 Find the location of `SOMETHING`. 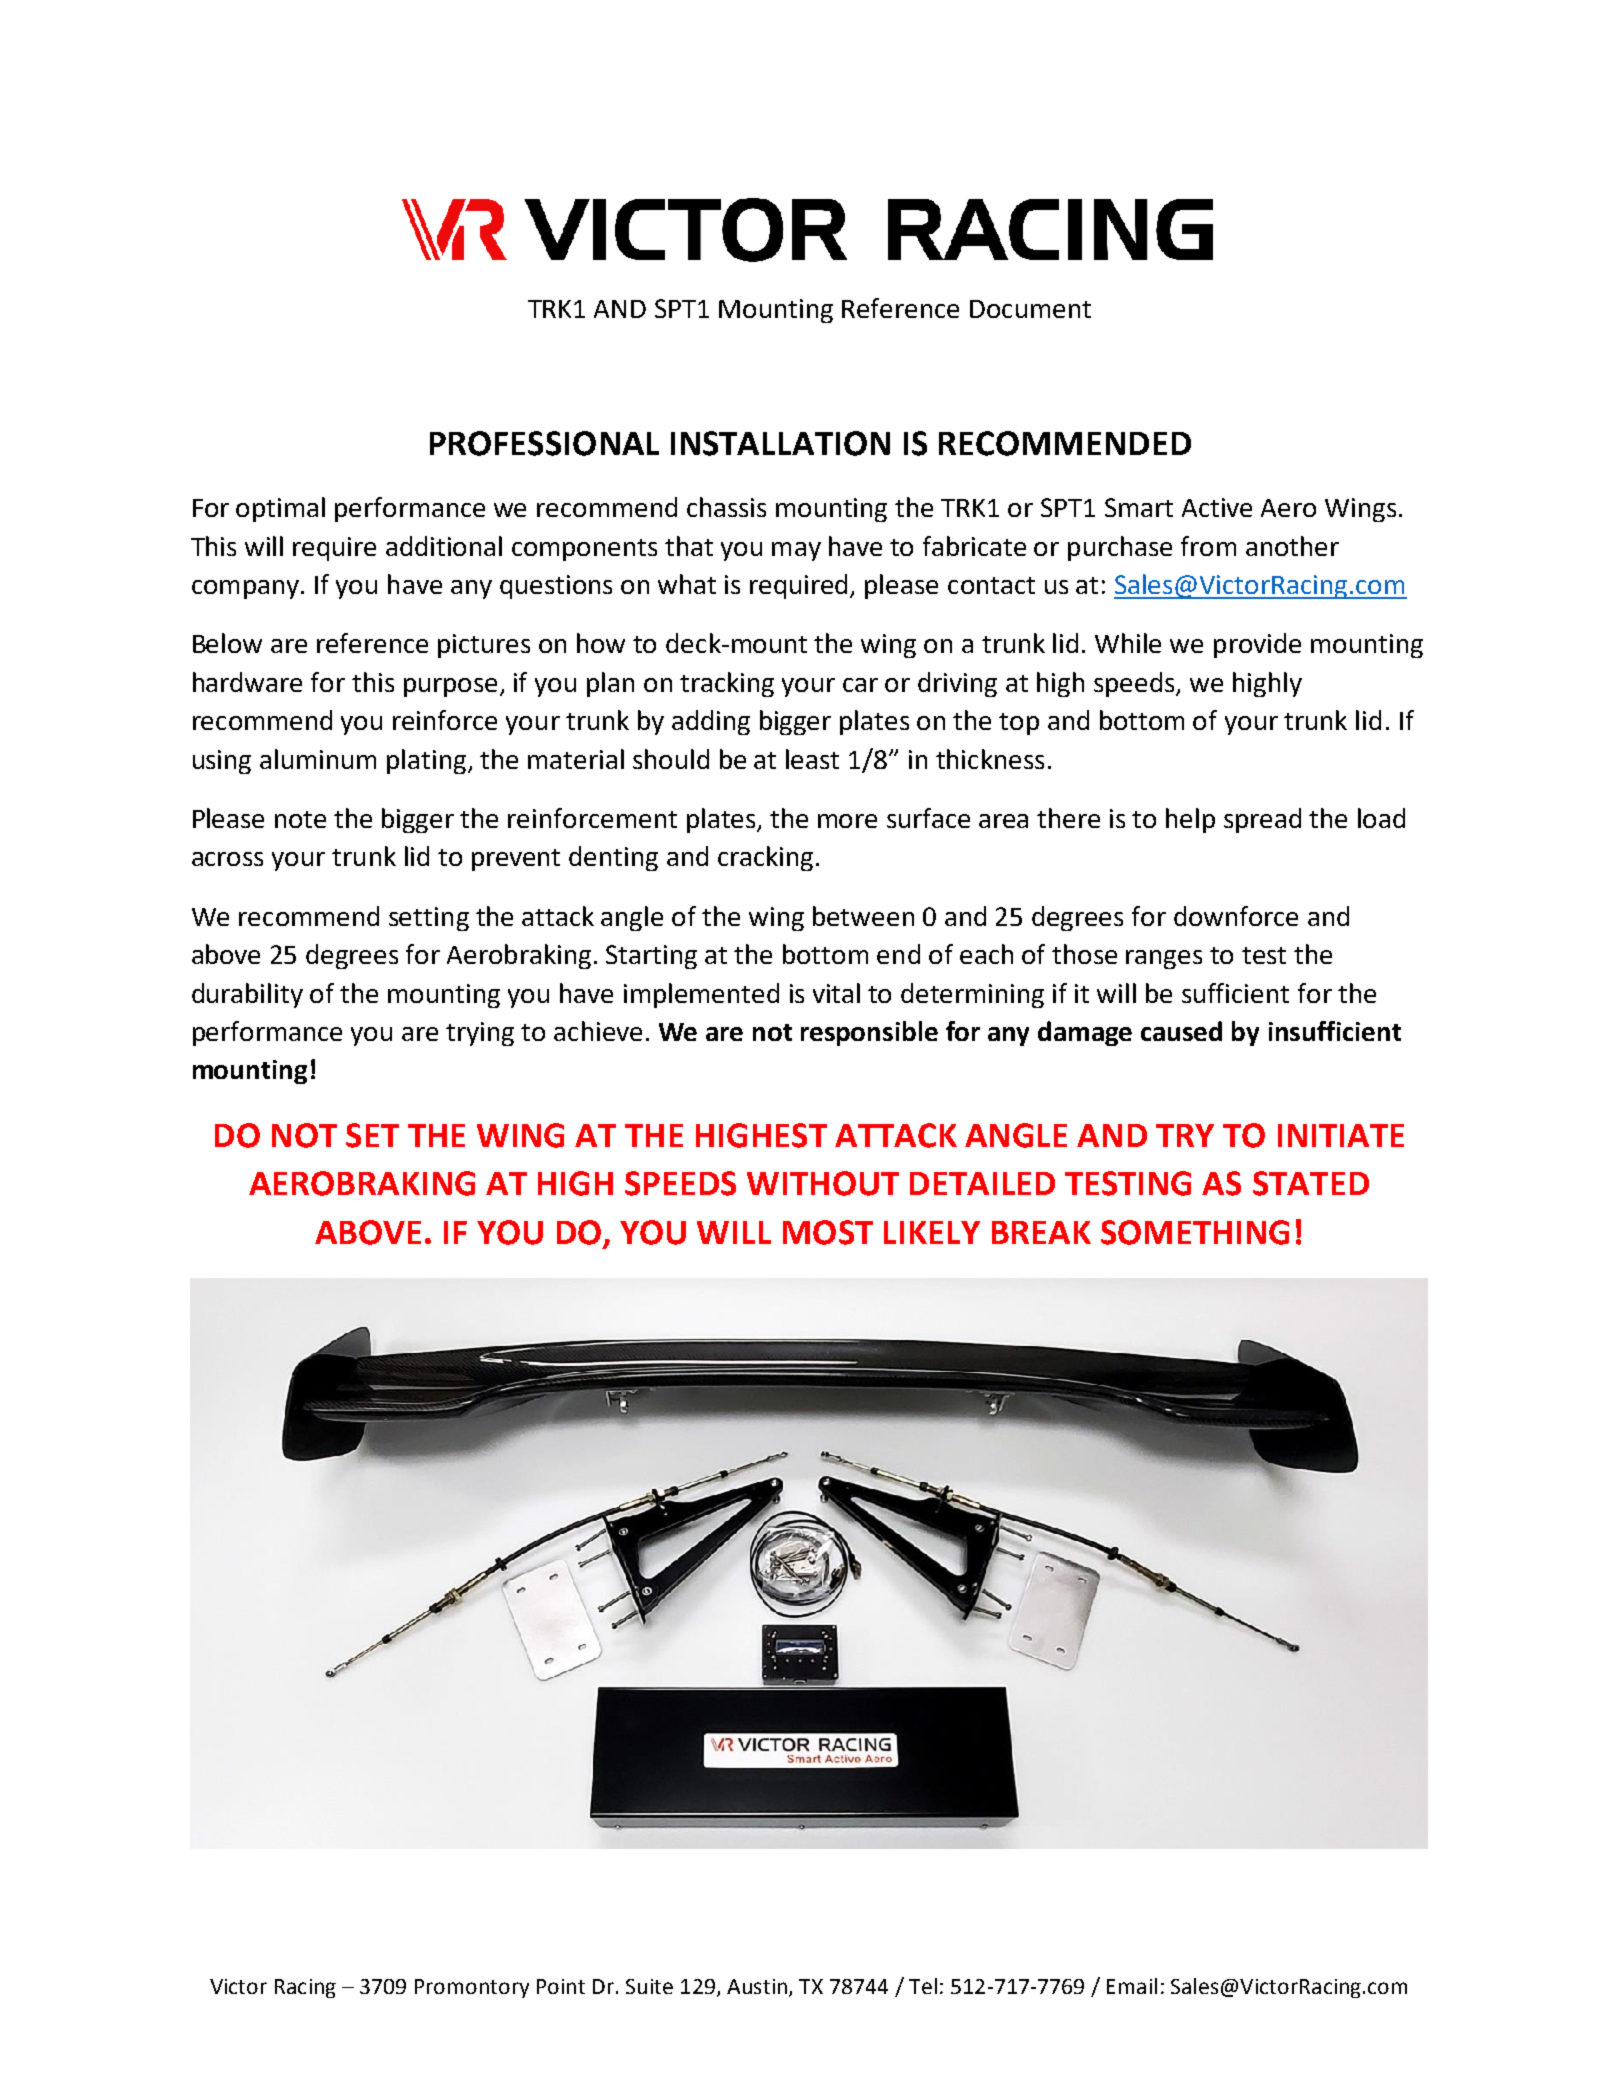

SOMETHING is located at coordinates (1195, 1232).
